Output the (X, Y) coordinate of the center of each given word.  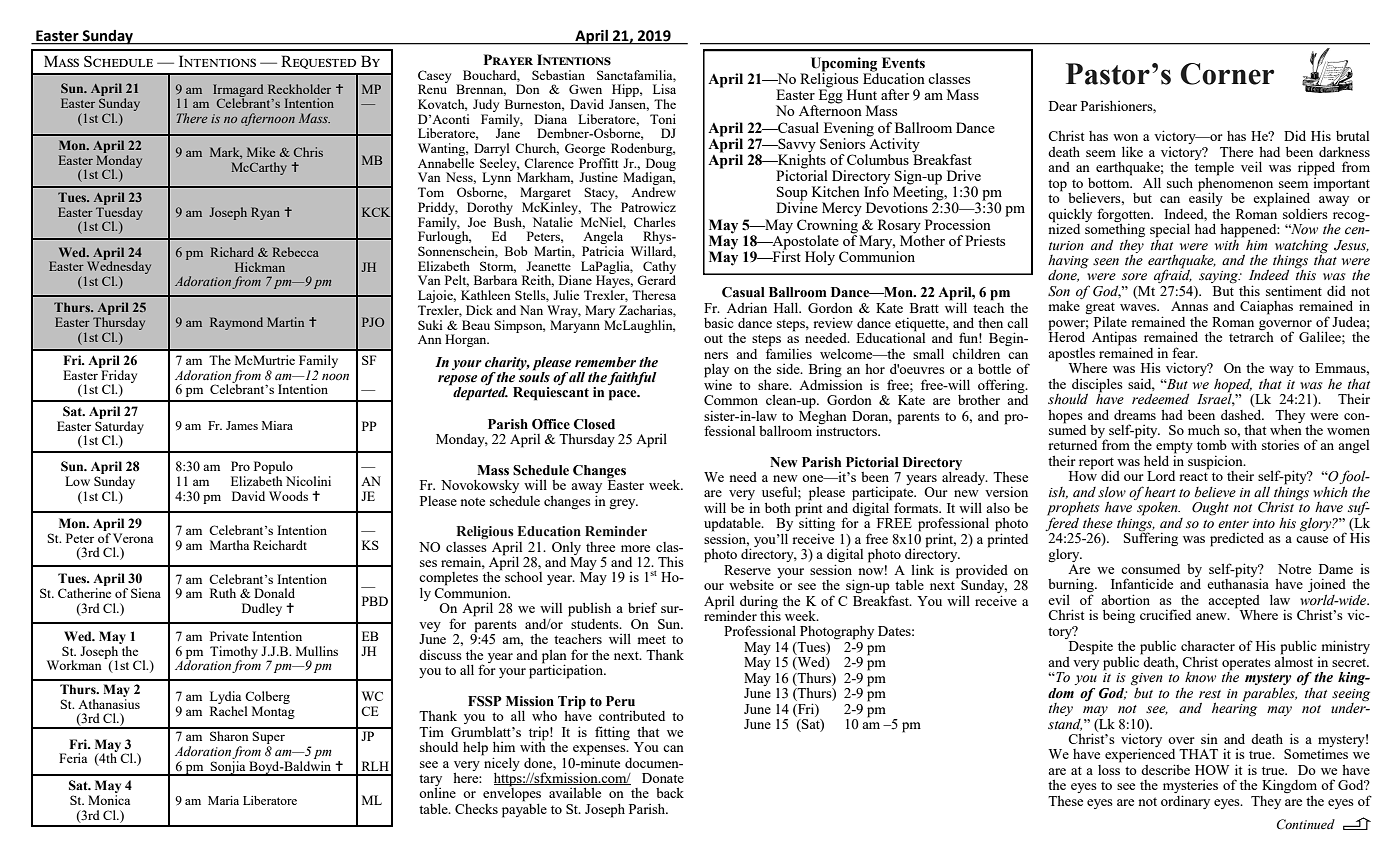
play (716, 372)
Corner (1227, 74)
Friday (118, 376)
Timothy (234, 653)
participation (567, 670)
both (778, 507)
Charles (655, 222)
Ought (1210, 509)
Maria (223, 800)
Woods (288, 496)
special (1170, 230)
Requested (318, 62)
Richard (232, 252)
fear (1184, 352)
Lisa (664, 89)
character (1208, 646)
